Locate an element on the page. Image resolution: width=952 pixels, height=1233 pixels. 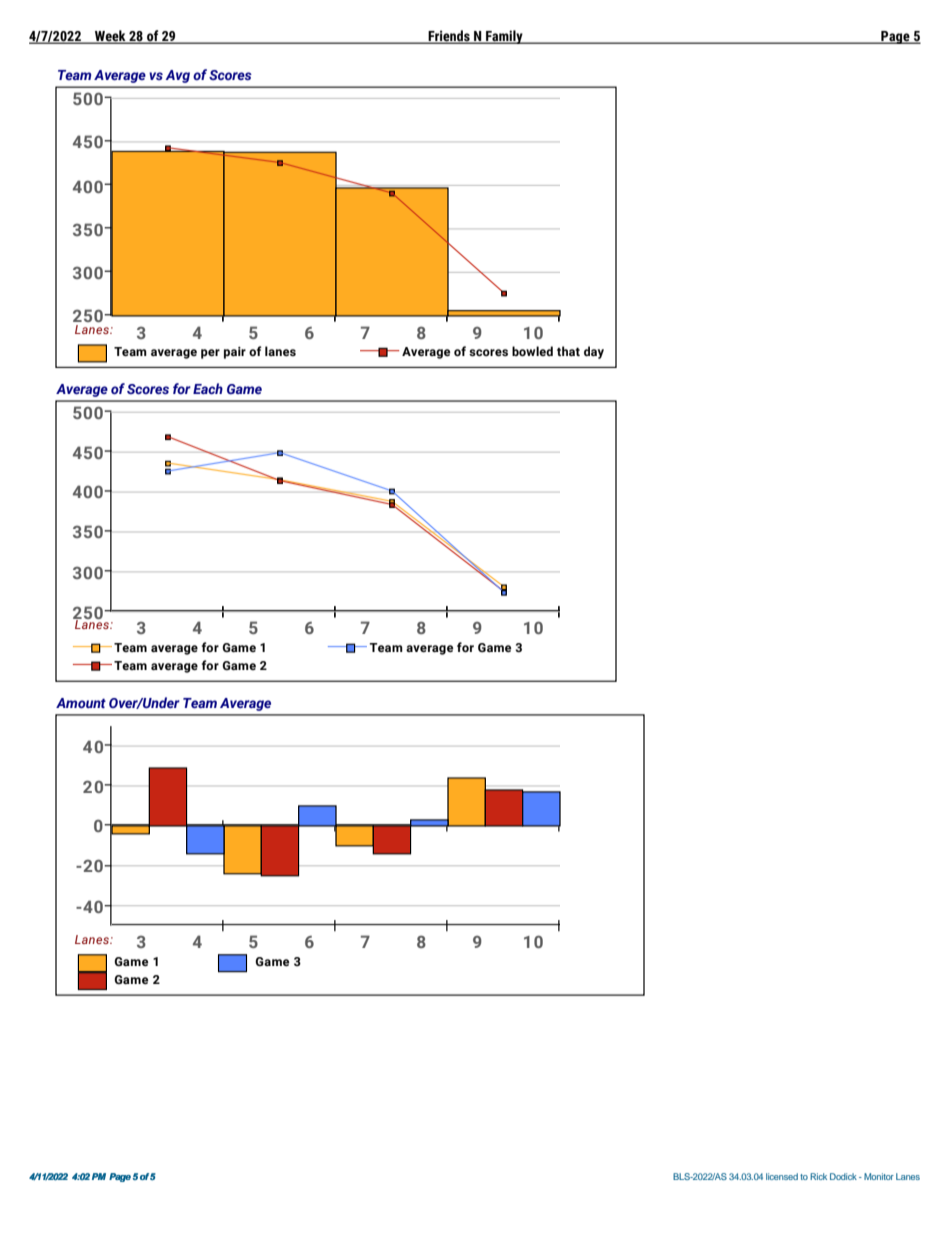
Friends is located at coordinates (449, 37).
